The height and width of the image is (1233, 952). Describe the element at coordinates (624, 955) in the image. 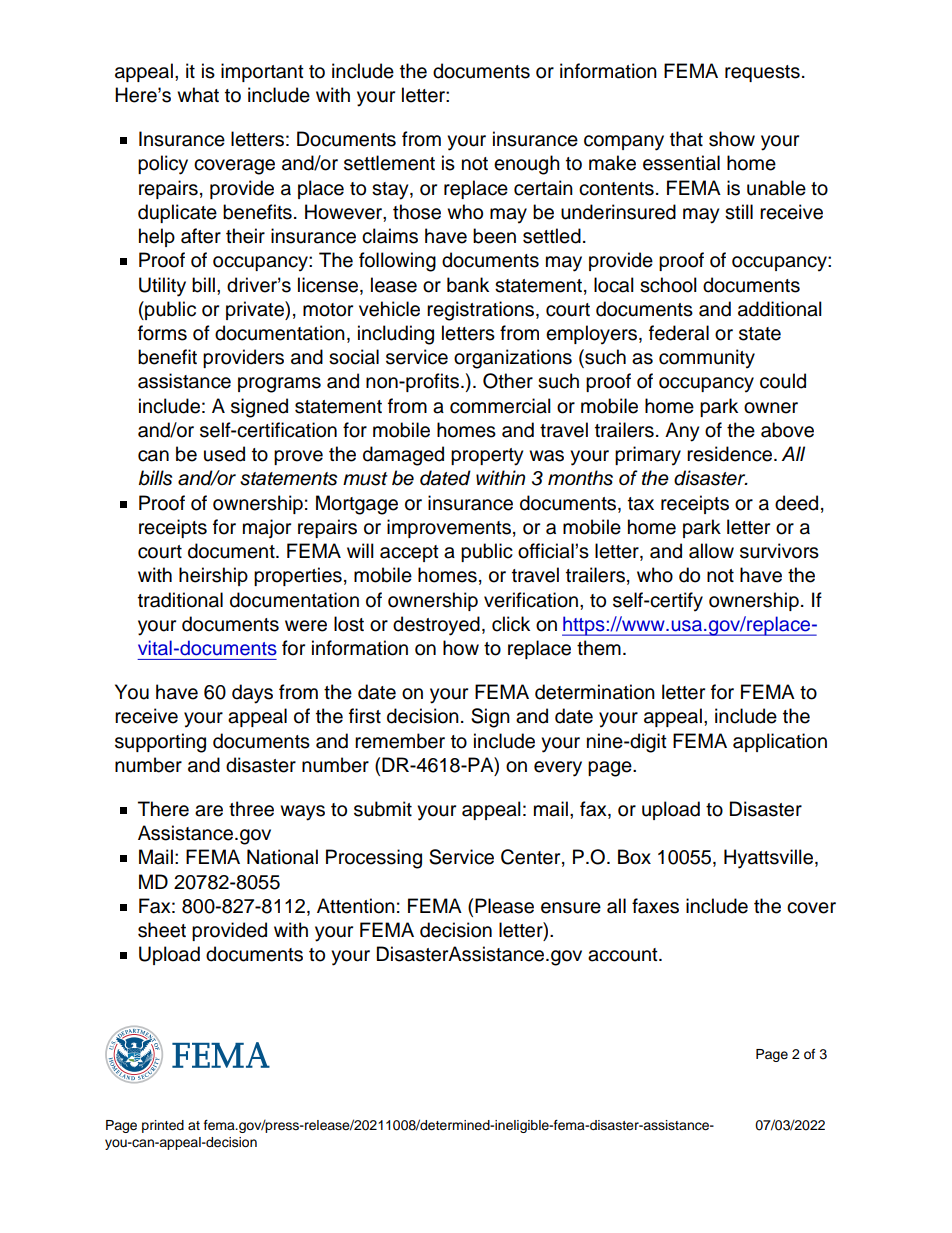

I see `account` at that location.
